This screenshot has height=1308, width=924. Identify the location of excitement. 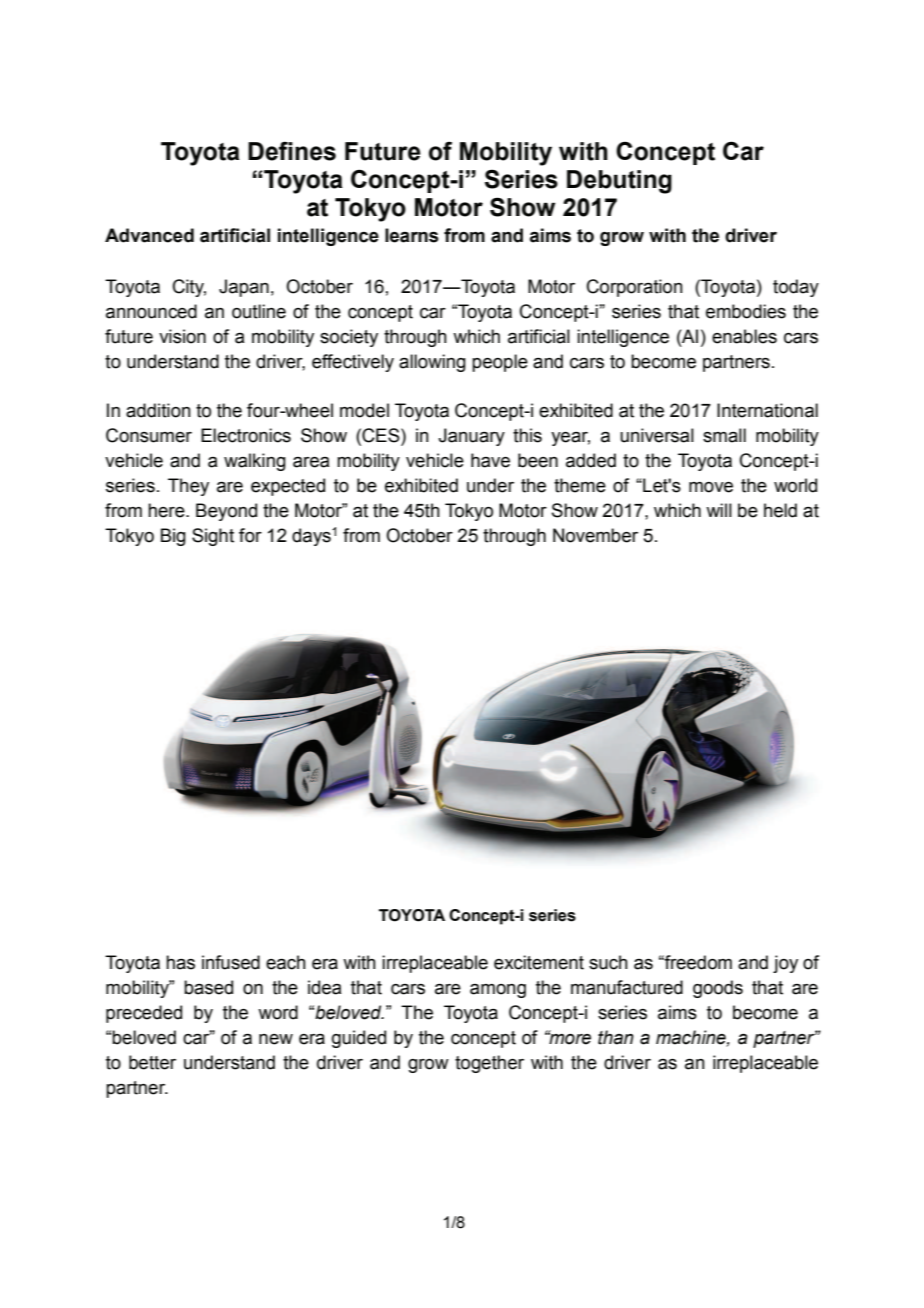
(539, 962).
